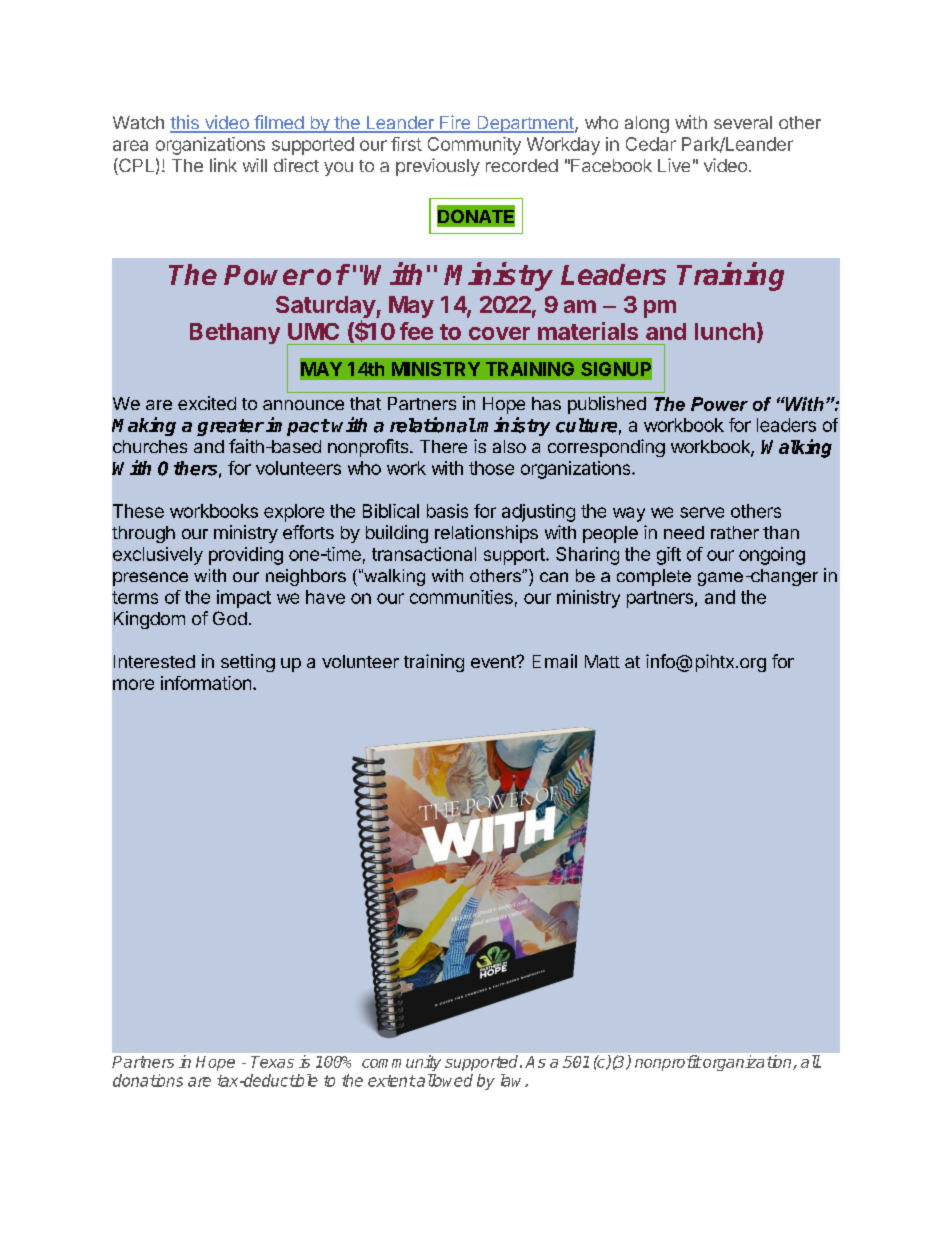 This image has width=952, height=1233. I want to click on Texas, so click(272, 1062).
